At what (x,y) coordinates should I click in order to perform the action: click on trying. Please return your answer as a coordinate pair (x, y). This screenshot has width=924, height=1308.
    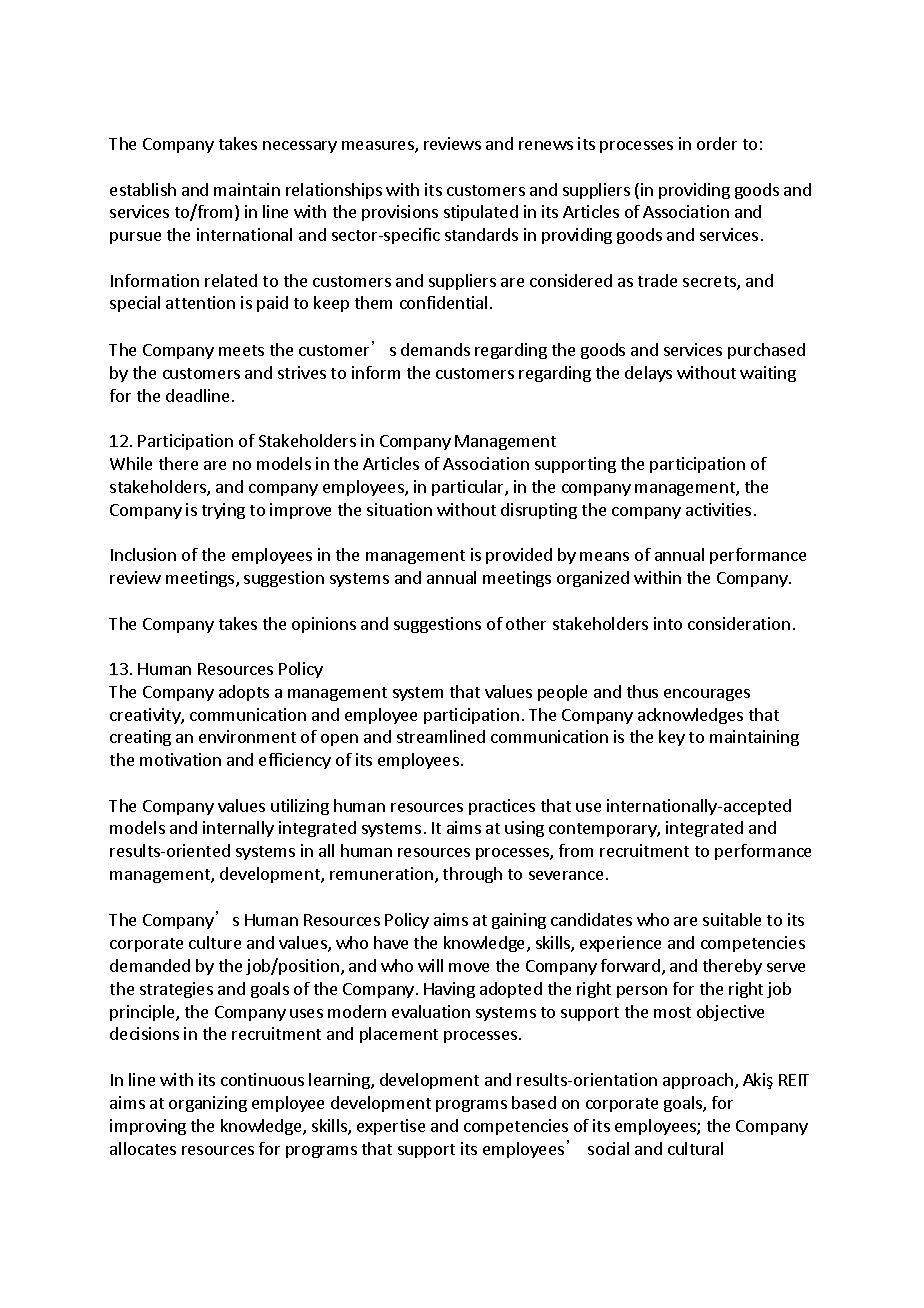
    Looking at the image, I should click on (223, 511).
